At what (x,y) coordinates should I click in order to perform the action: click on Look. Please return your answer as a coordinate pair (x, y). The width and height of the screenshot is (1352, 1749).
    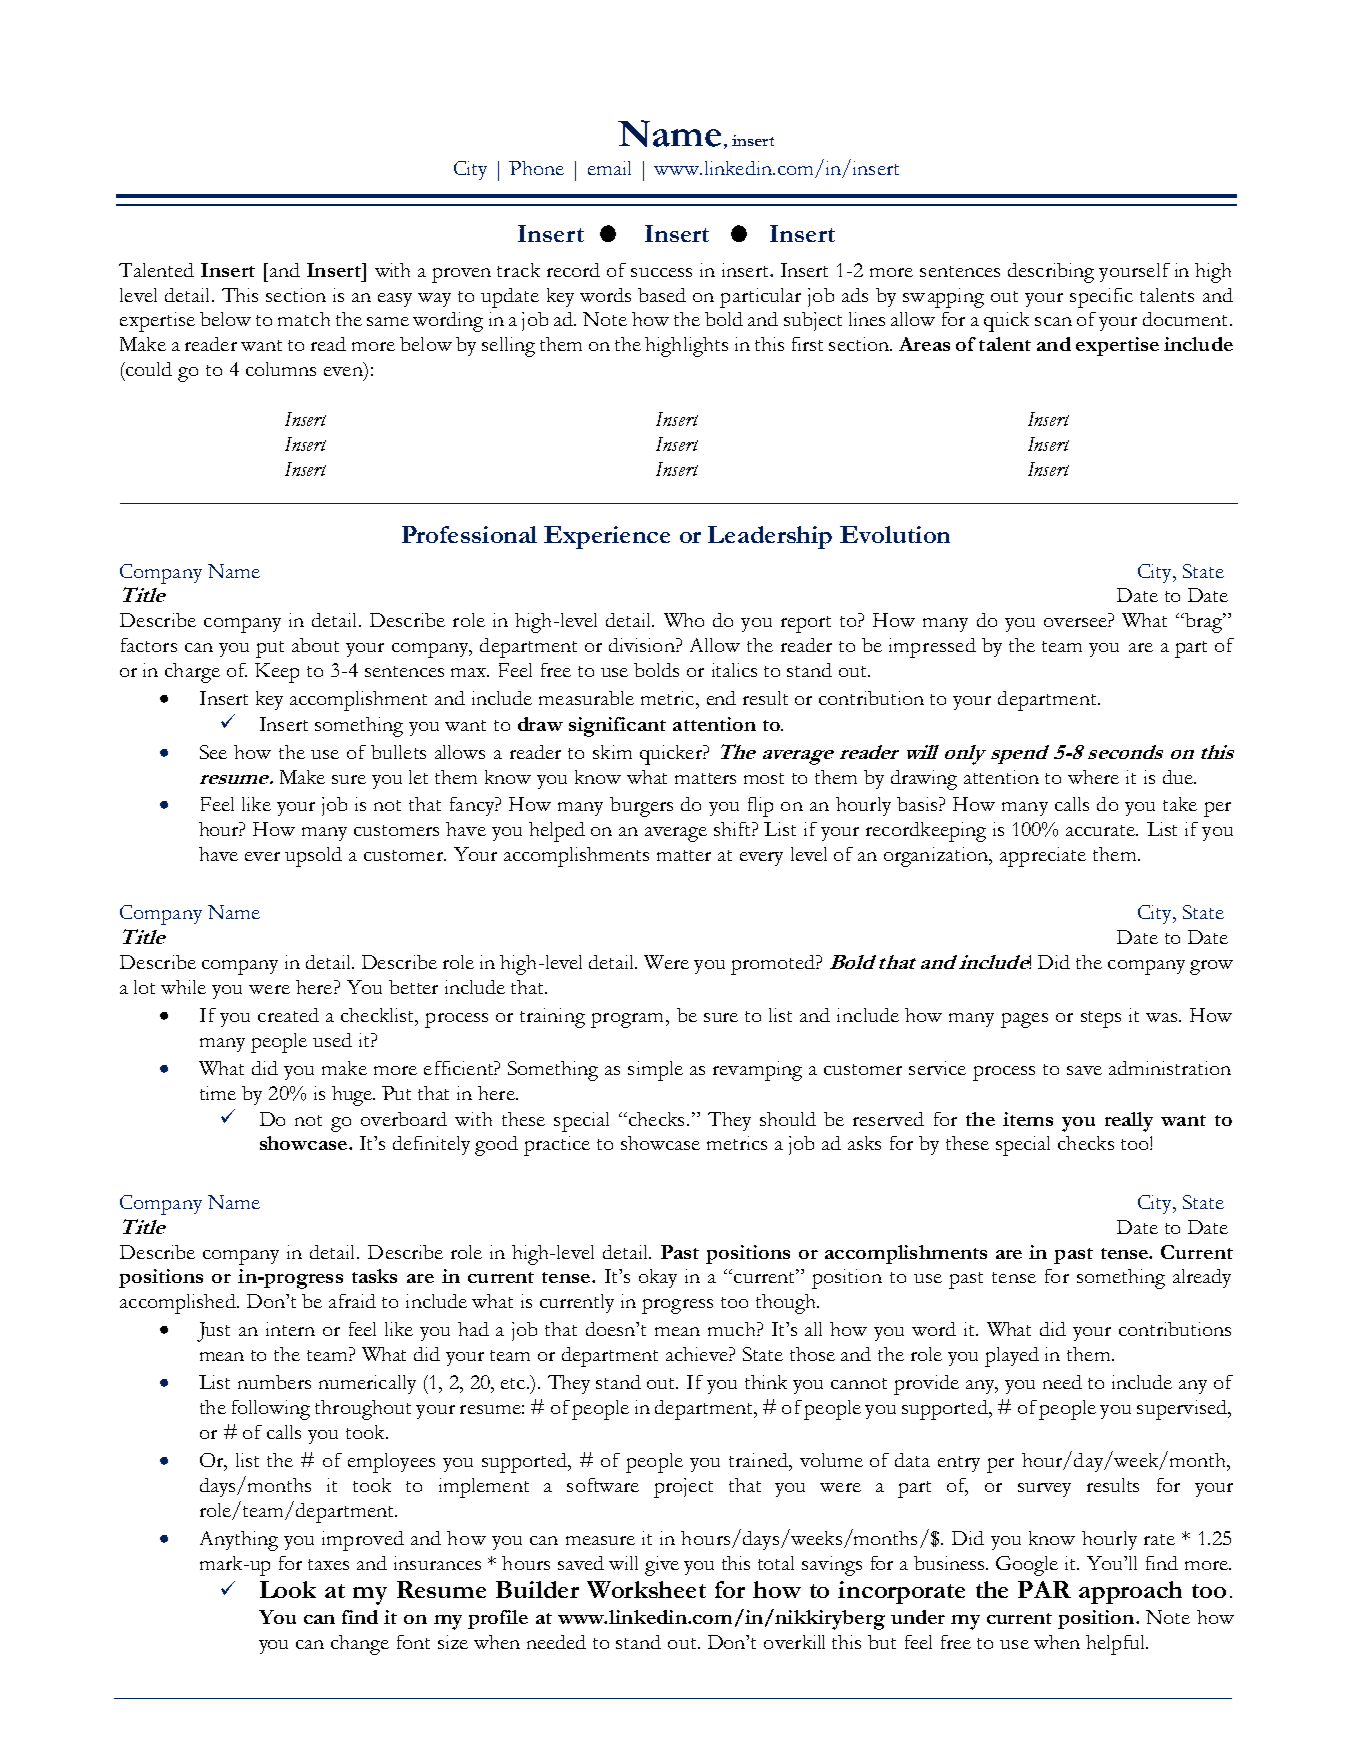
    Looking at the image, I should click on (288, 1589).
